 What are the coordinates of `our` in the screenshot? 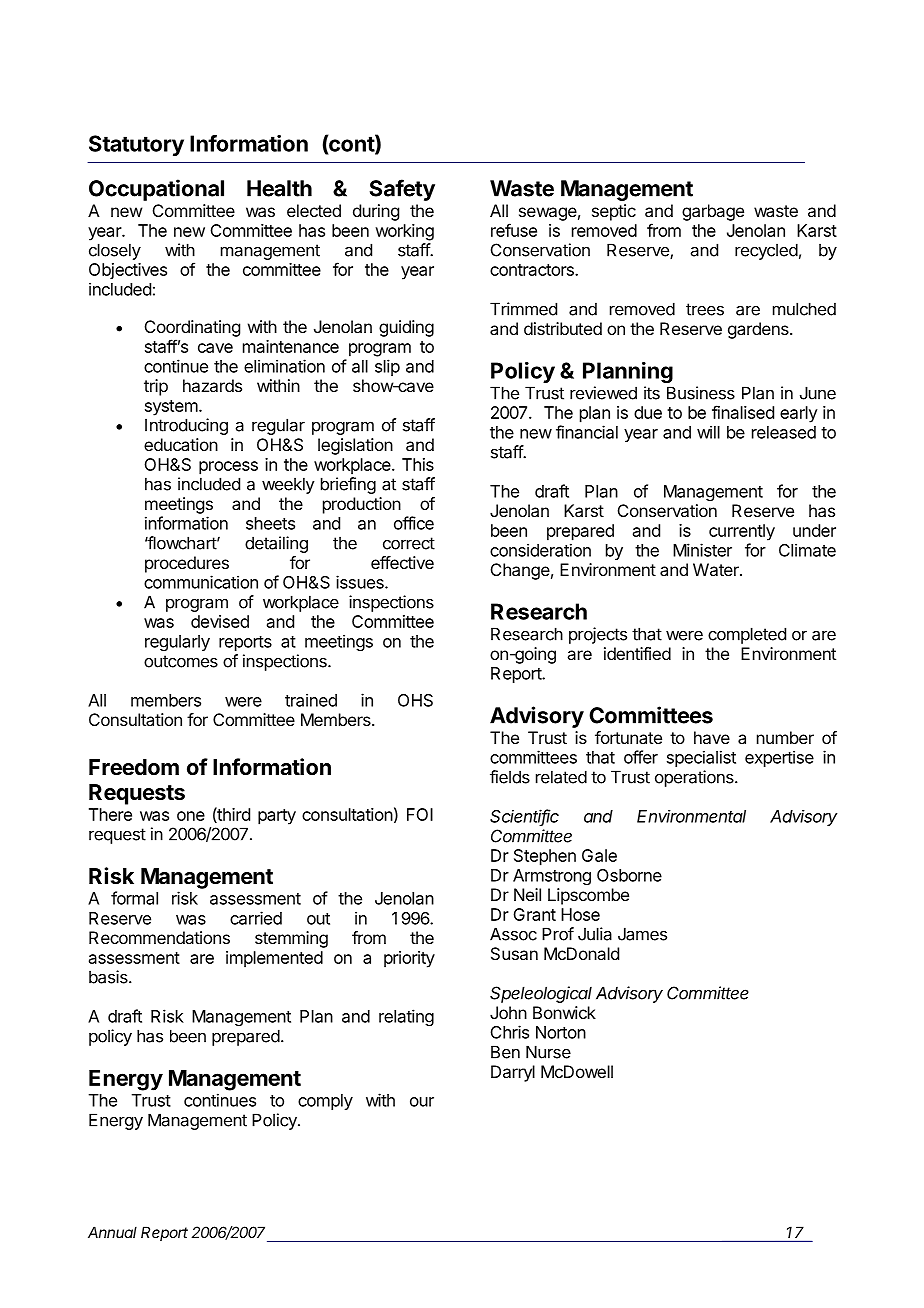 It's located at (422, 1102).
